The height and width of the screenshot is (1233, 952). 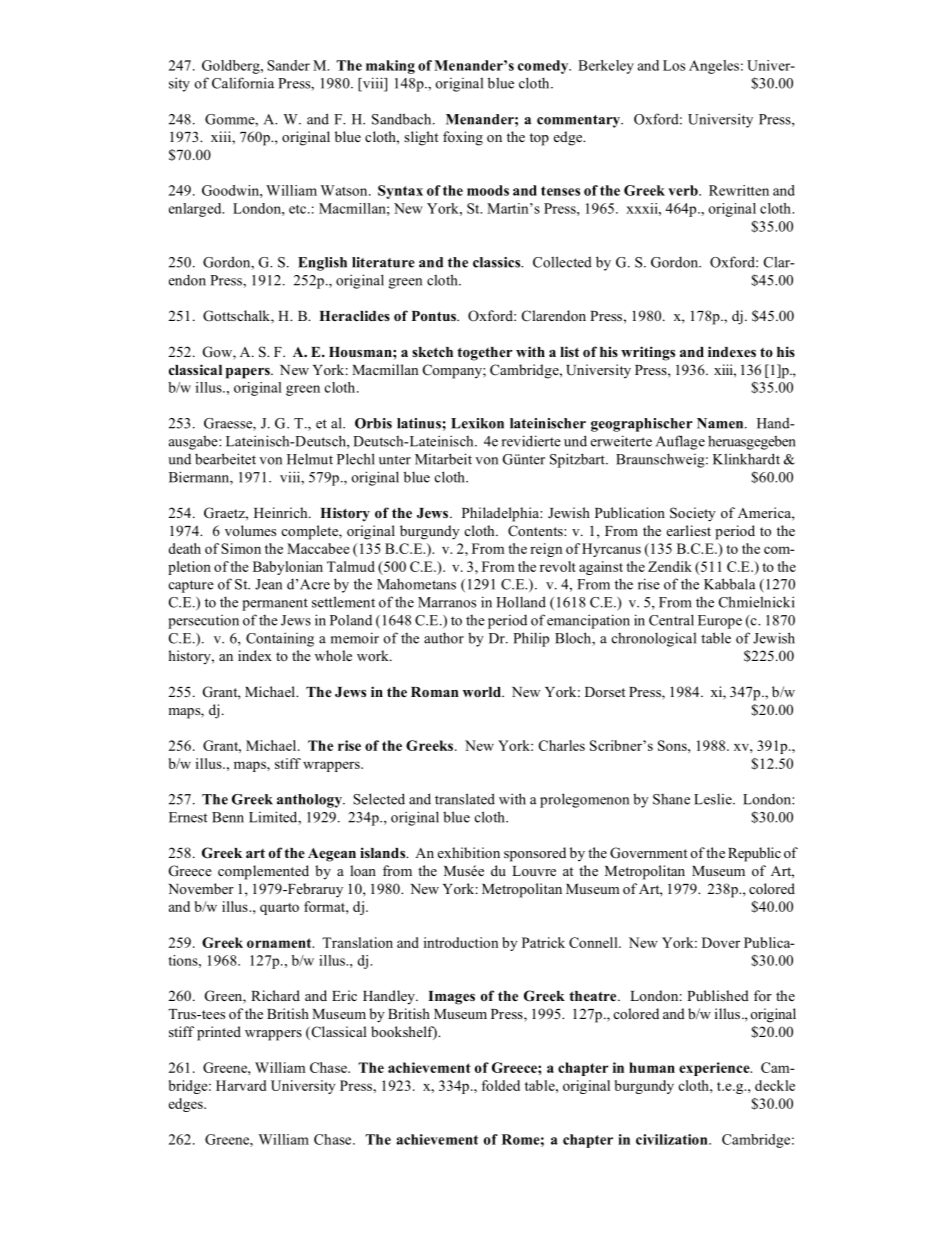 I want to click on world, so click(x=483, y=692).
